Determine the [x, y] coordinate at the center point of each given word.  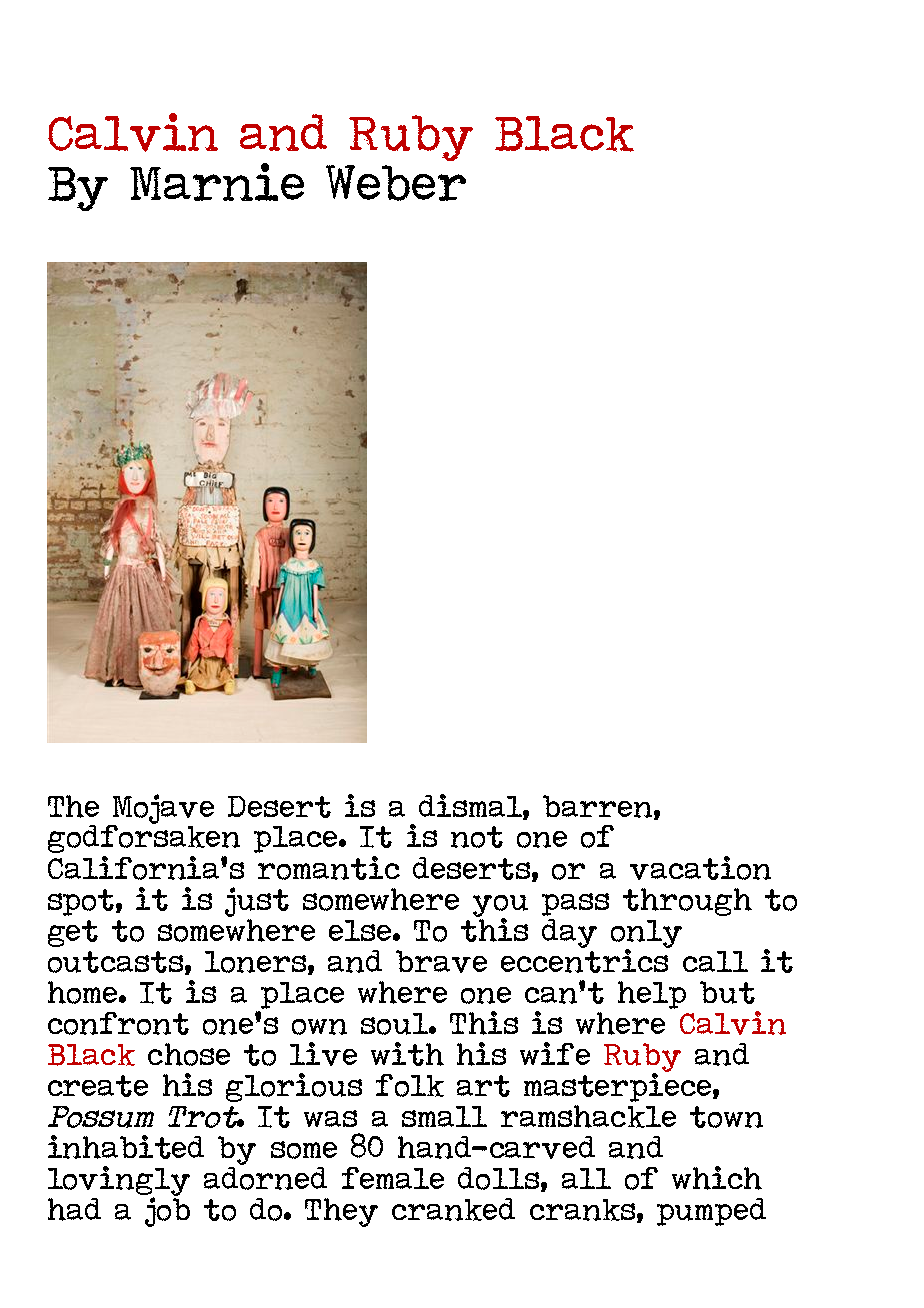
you [500, 907]
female [393, 1178]
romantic [329, 868]
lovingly [119, 1182]
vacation [700, 868]
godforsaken [144, 838]
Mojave [162, 810]
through [687, 902]
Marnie [217, 182]
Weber [396, 183]
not [477, 837]
